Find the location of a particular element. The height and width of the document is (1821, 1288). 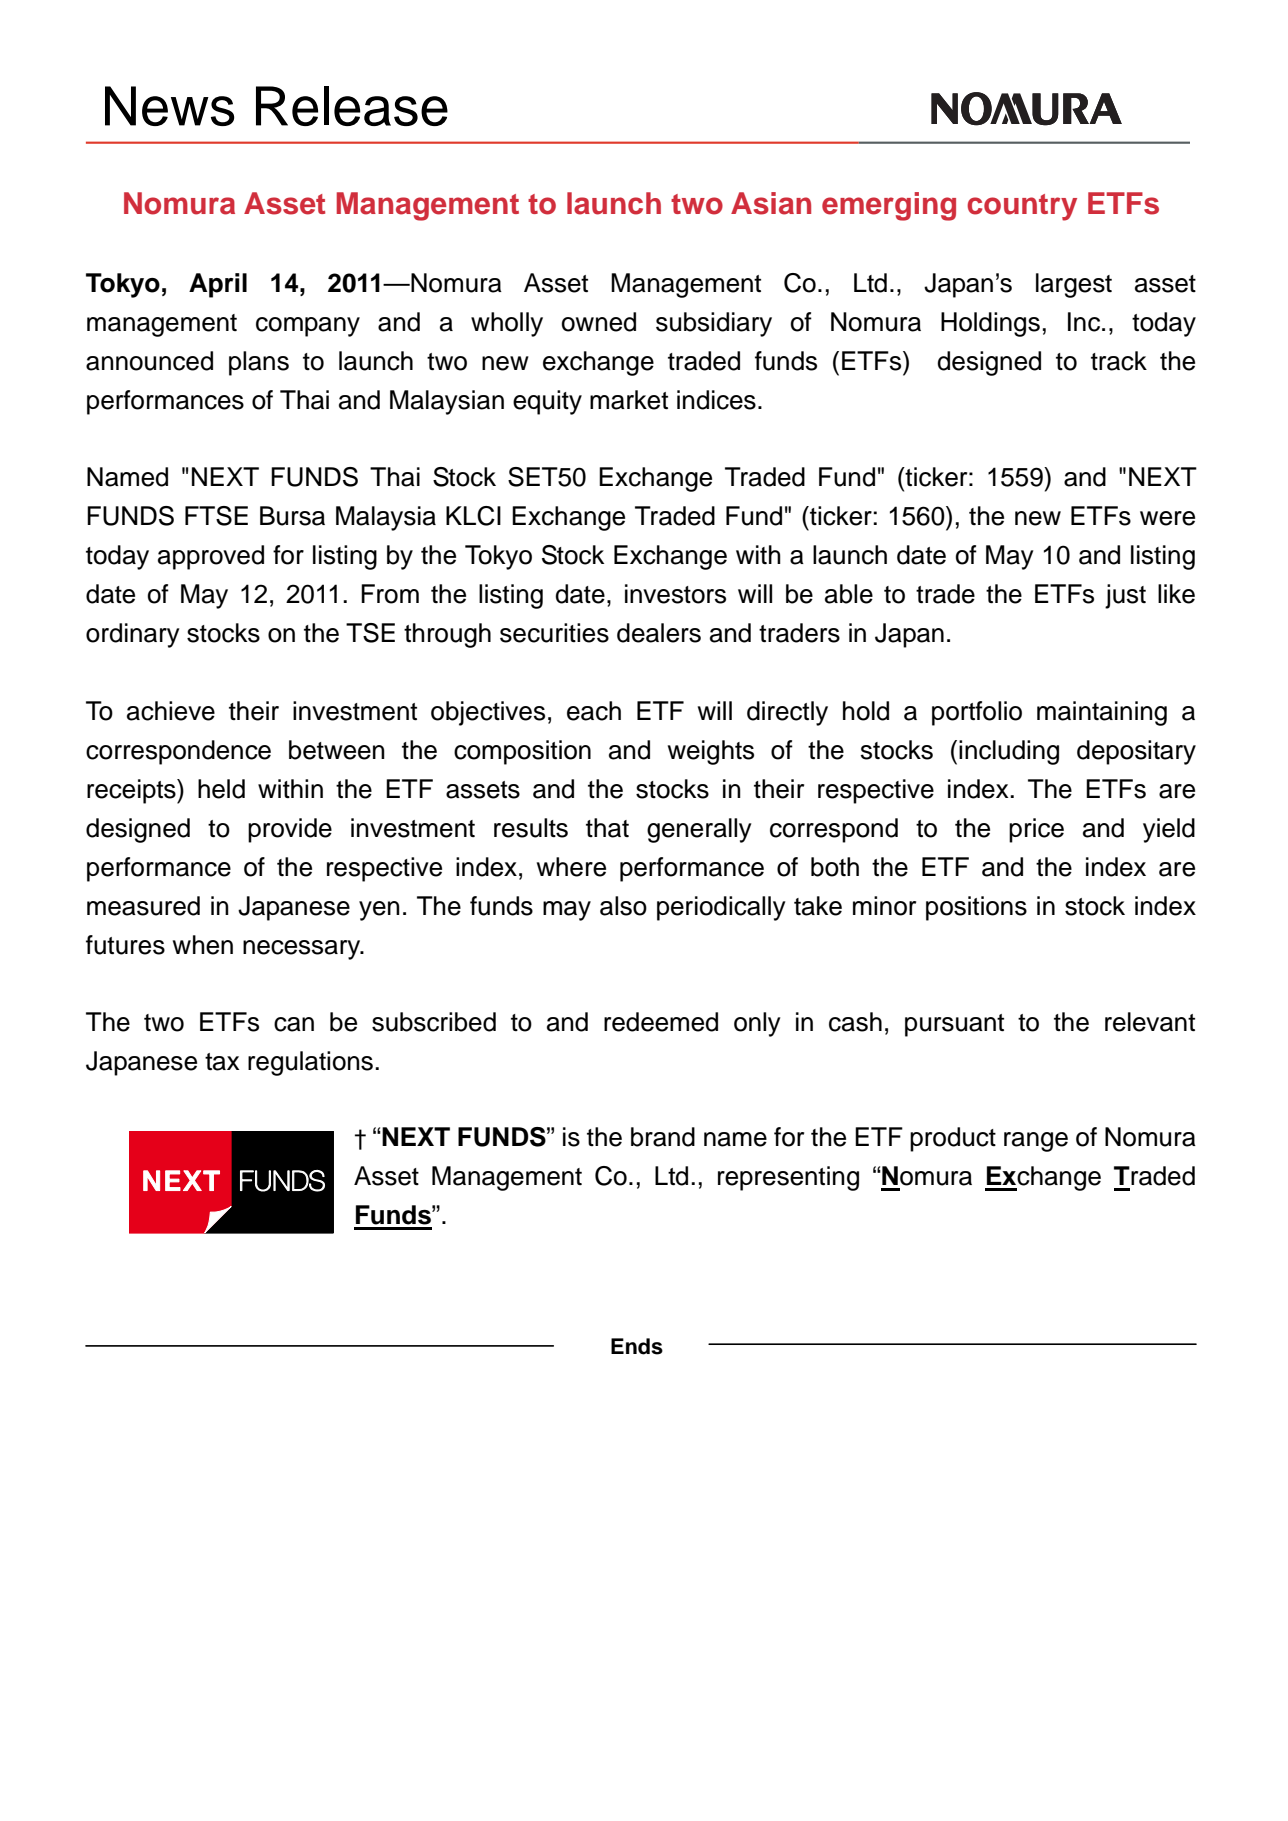

News is located at coordinates (169, 106).
